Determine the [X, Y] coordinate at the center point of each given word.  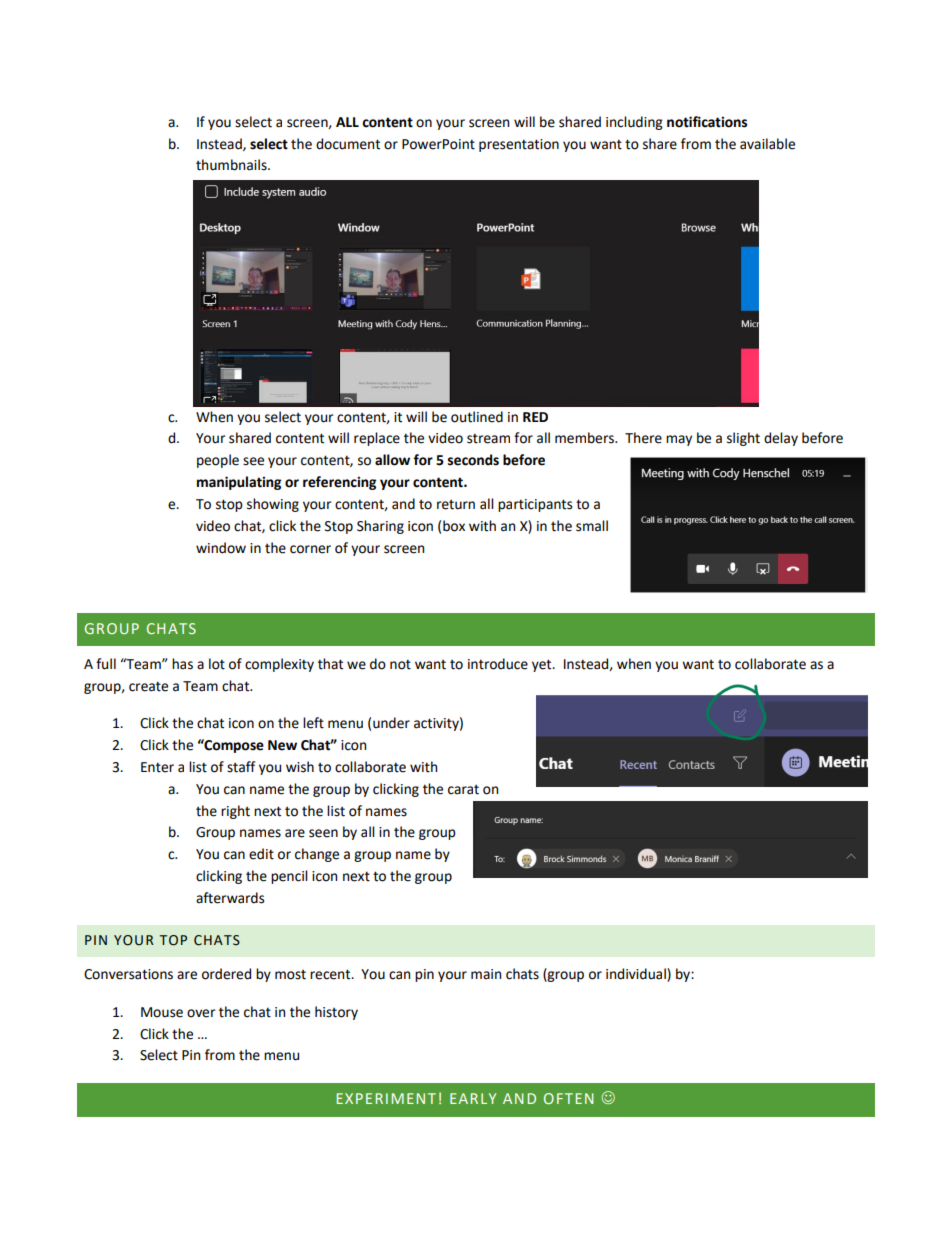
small [592, 526]
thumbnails [232, 165]
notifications [707, 122]
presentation [519, 145]
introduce [498, 664]
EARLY [473, 1098]
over [201, 1013]
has [182, 664]
